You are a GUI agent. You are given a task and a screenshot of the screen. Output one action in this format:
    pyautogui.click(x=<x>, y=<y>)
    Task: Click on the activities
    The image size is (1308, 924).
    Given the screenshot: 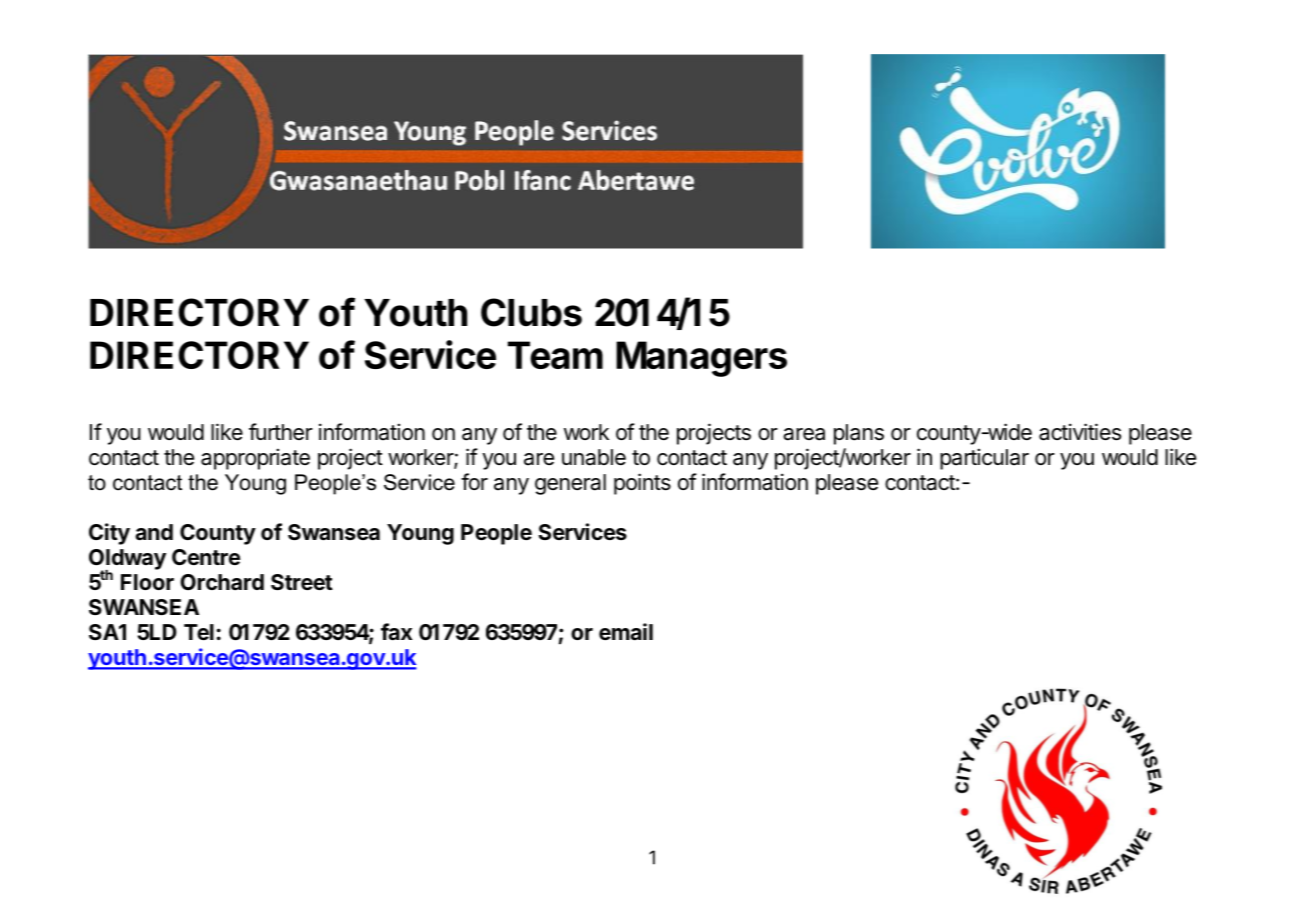 What is the action you would take?
    pyautogui.click(x=1080, y=432)
